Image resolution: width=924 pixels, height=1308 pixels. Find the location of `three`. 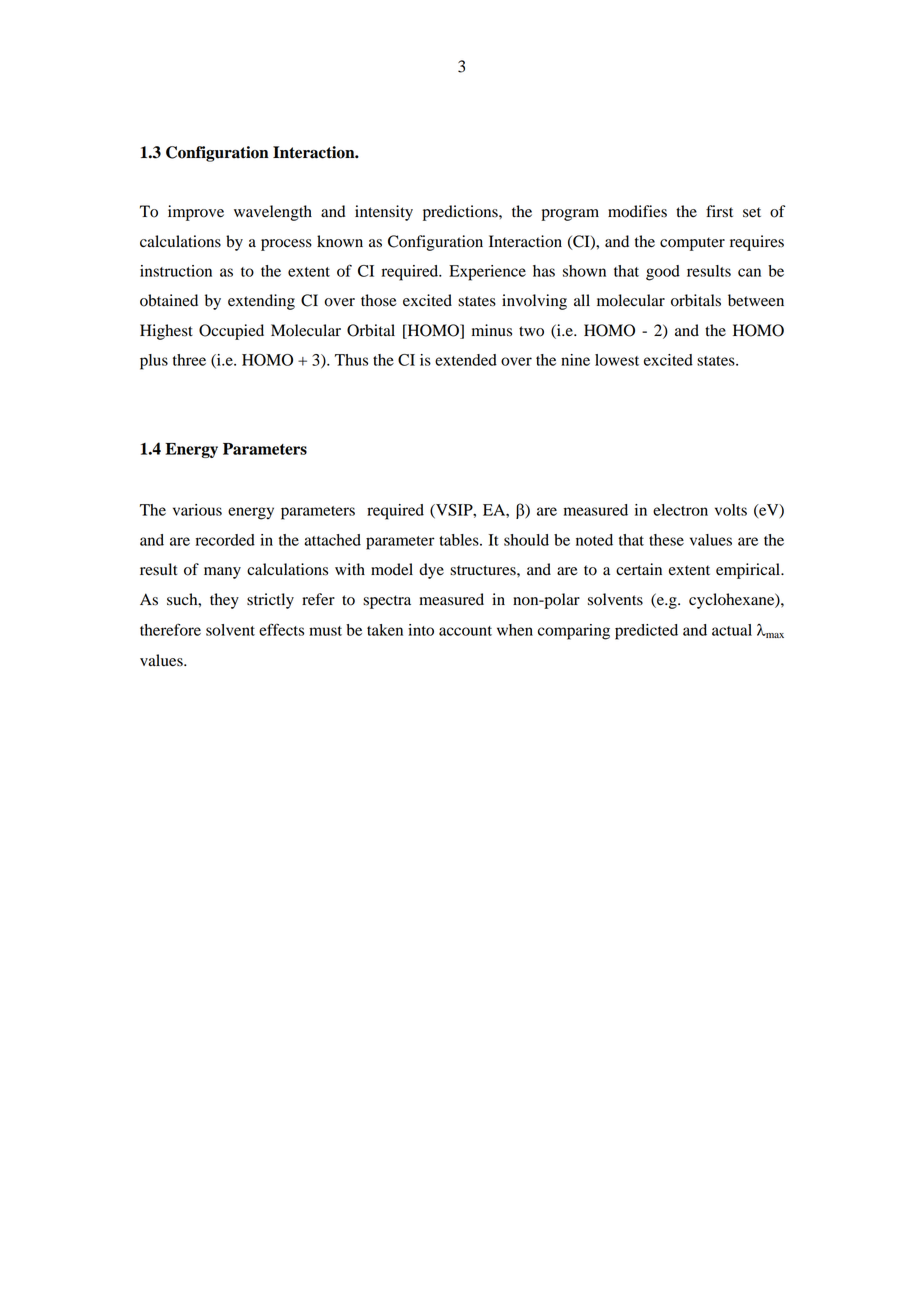

three is located at coordinates (189, 360).
